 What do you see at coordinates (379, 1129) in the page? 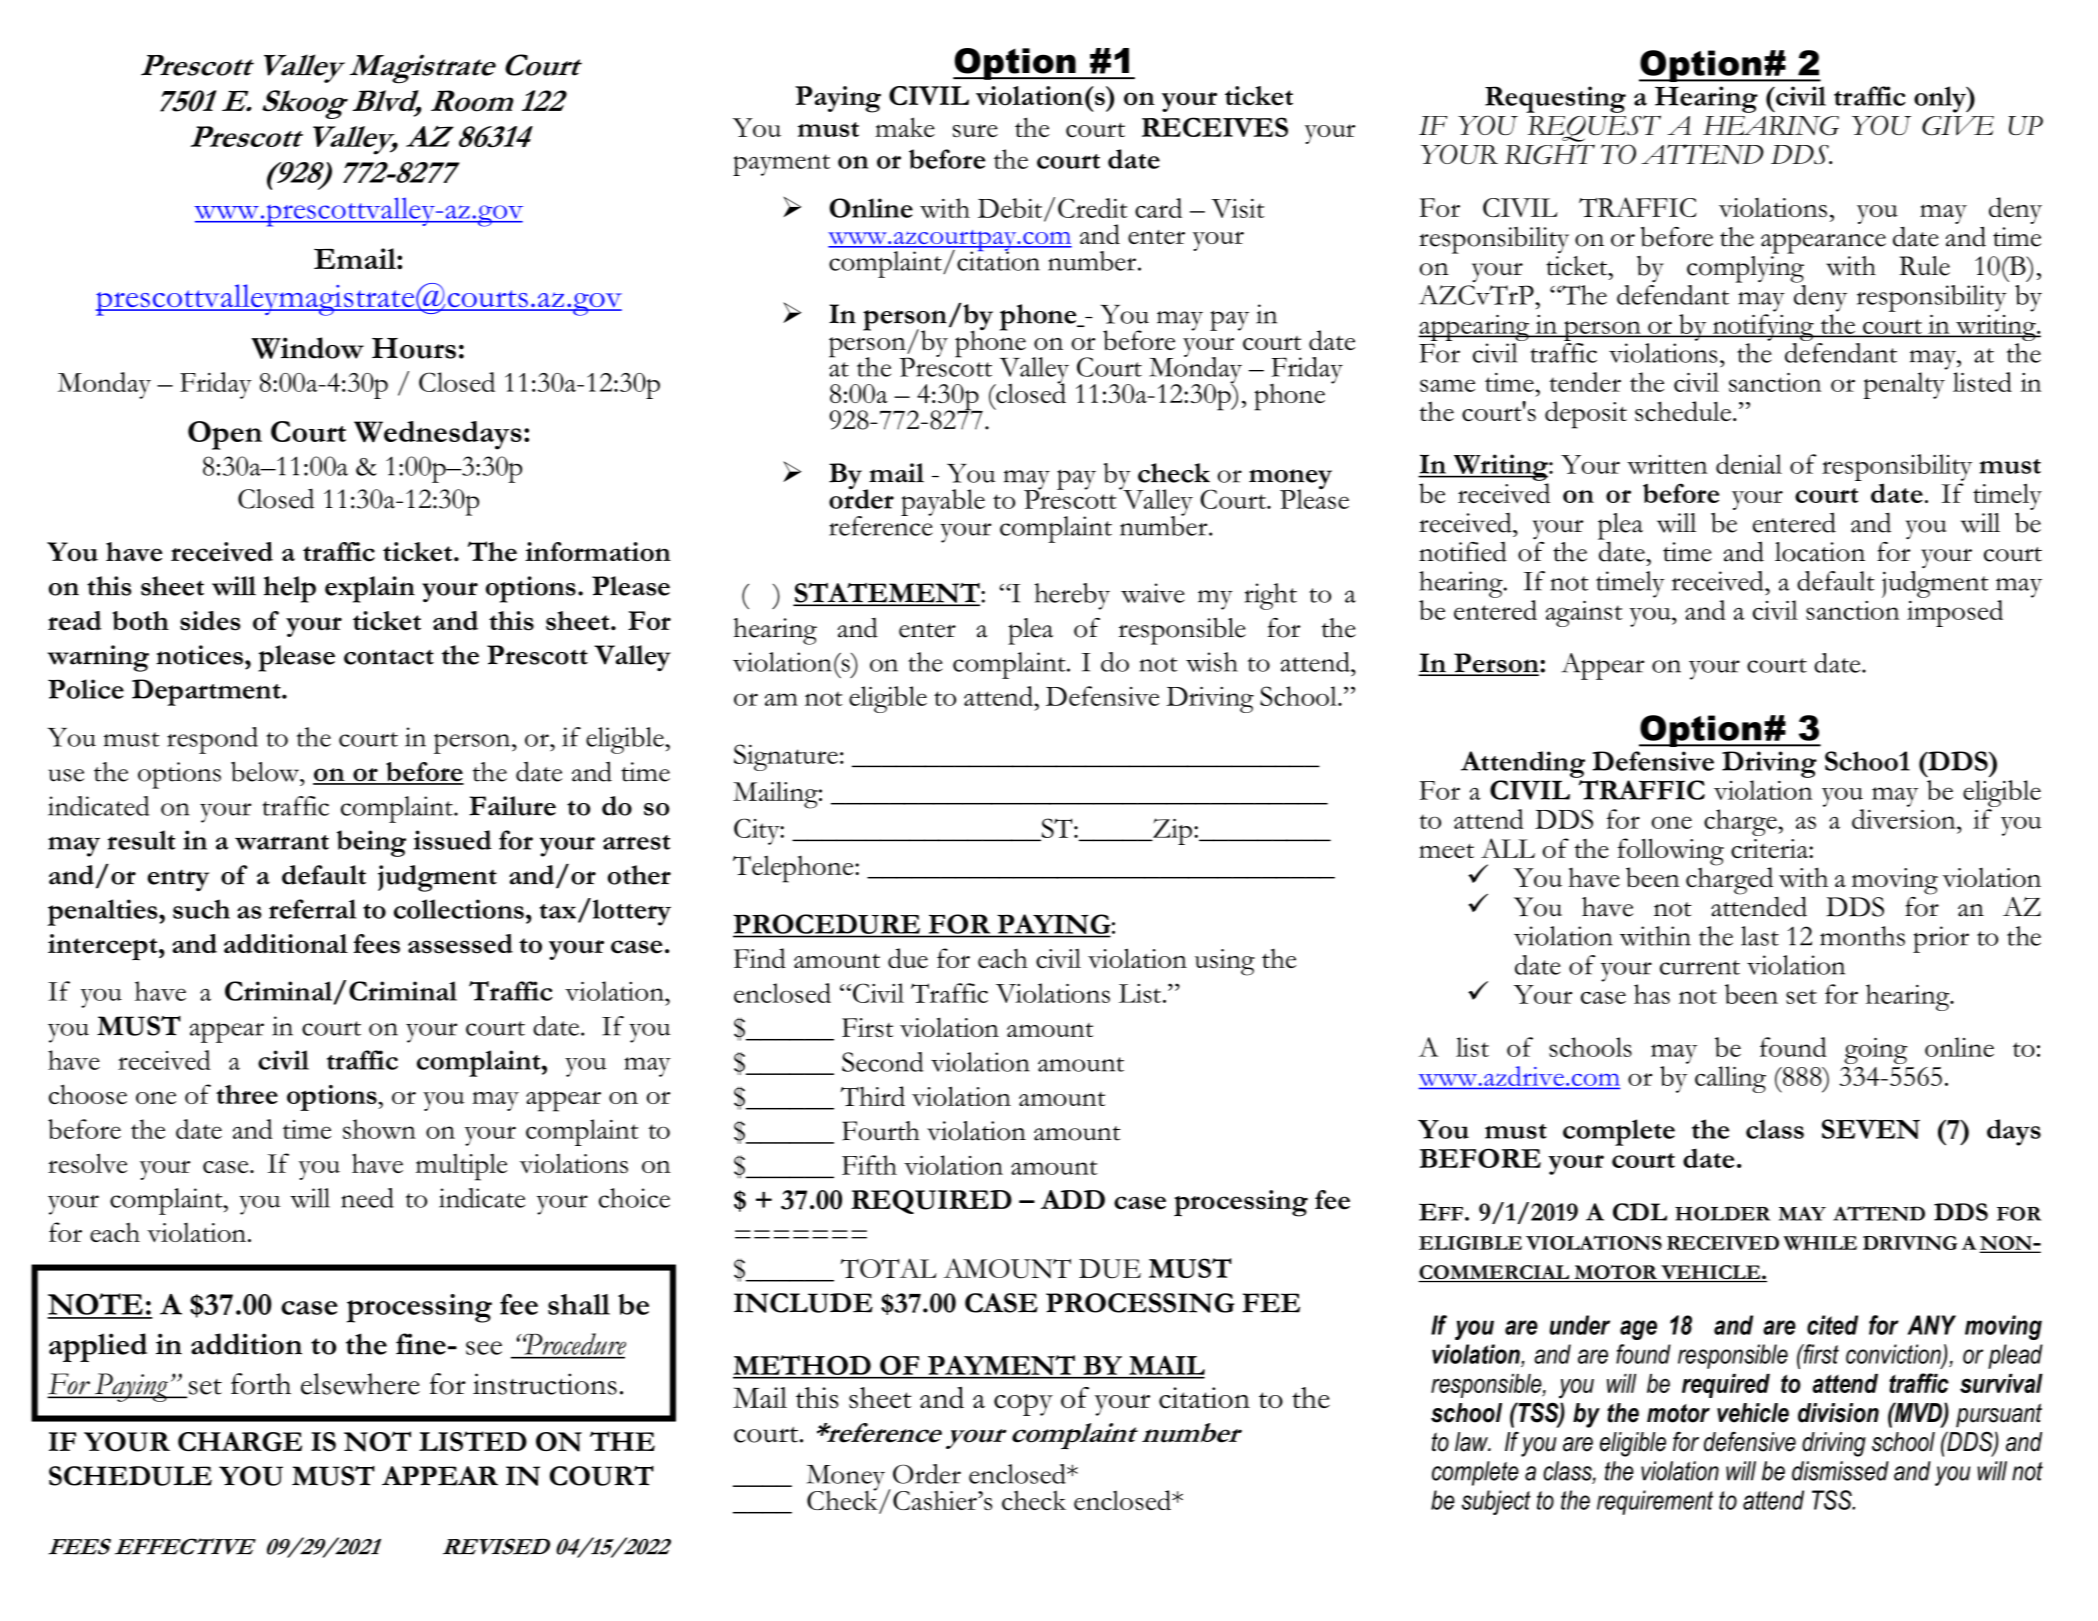
I see `shown` at bounding box center [379, 1129].
